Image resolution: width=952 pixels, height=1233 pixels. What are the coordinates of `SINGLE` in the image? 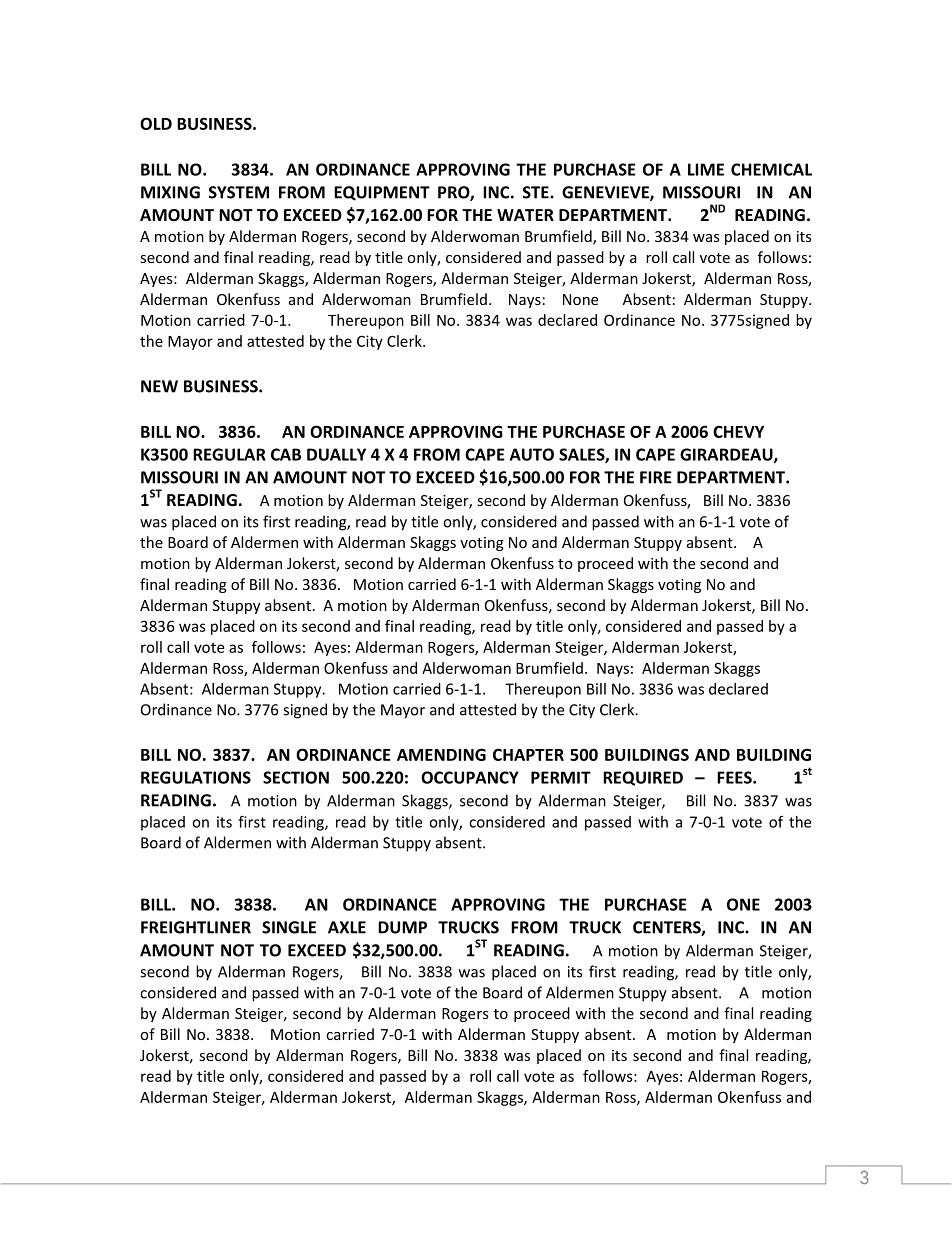 It's located at (289, 927).
